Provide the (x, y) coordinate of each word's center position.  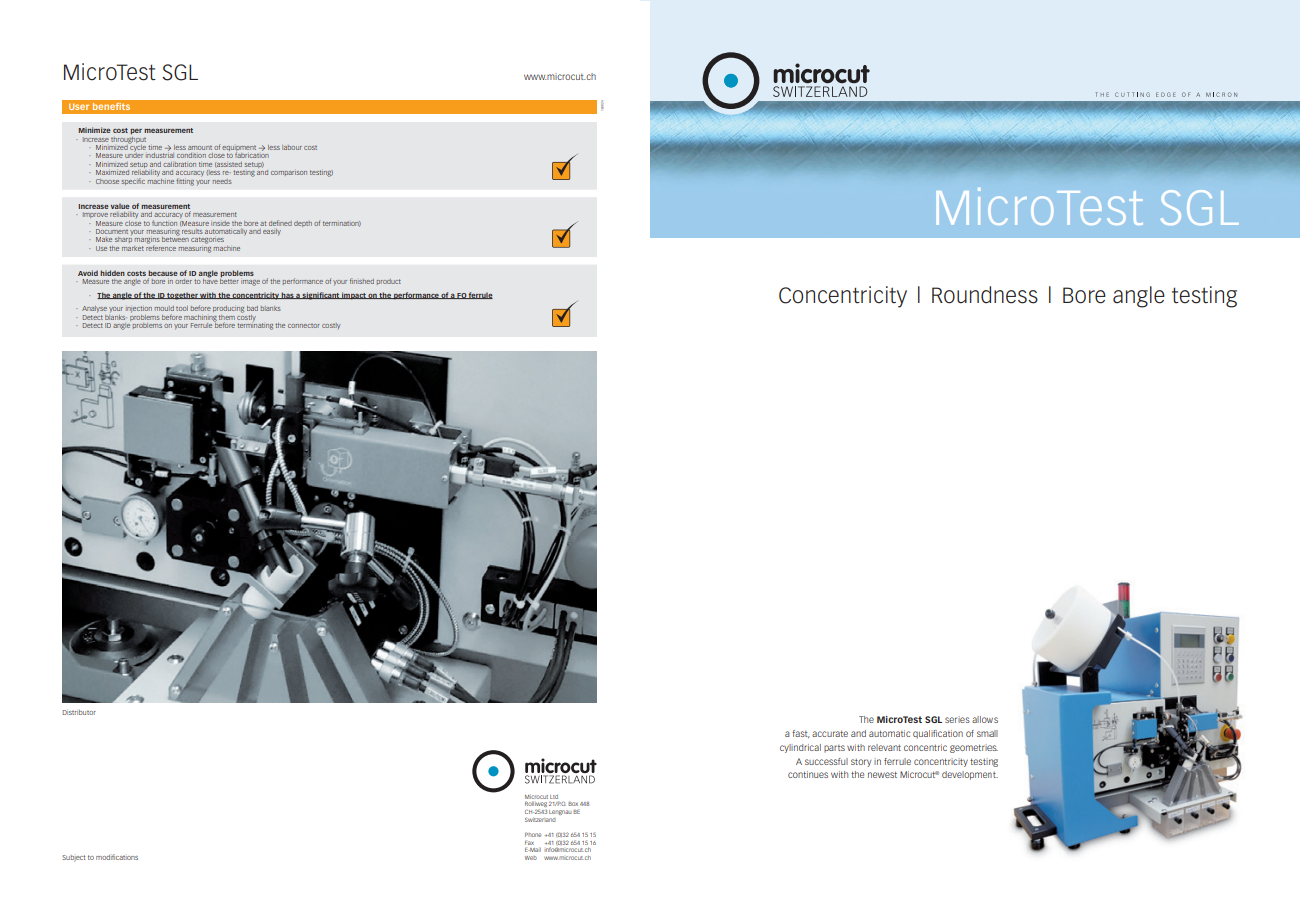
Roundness (985, 295)
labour (292, 147)
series (957, 720)
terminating (255, 325)
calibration (179, 164)
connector (304, 325)
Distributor (79, 712)
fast (801, 734)
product (389, 282)
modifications (117, 857)
